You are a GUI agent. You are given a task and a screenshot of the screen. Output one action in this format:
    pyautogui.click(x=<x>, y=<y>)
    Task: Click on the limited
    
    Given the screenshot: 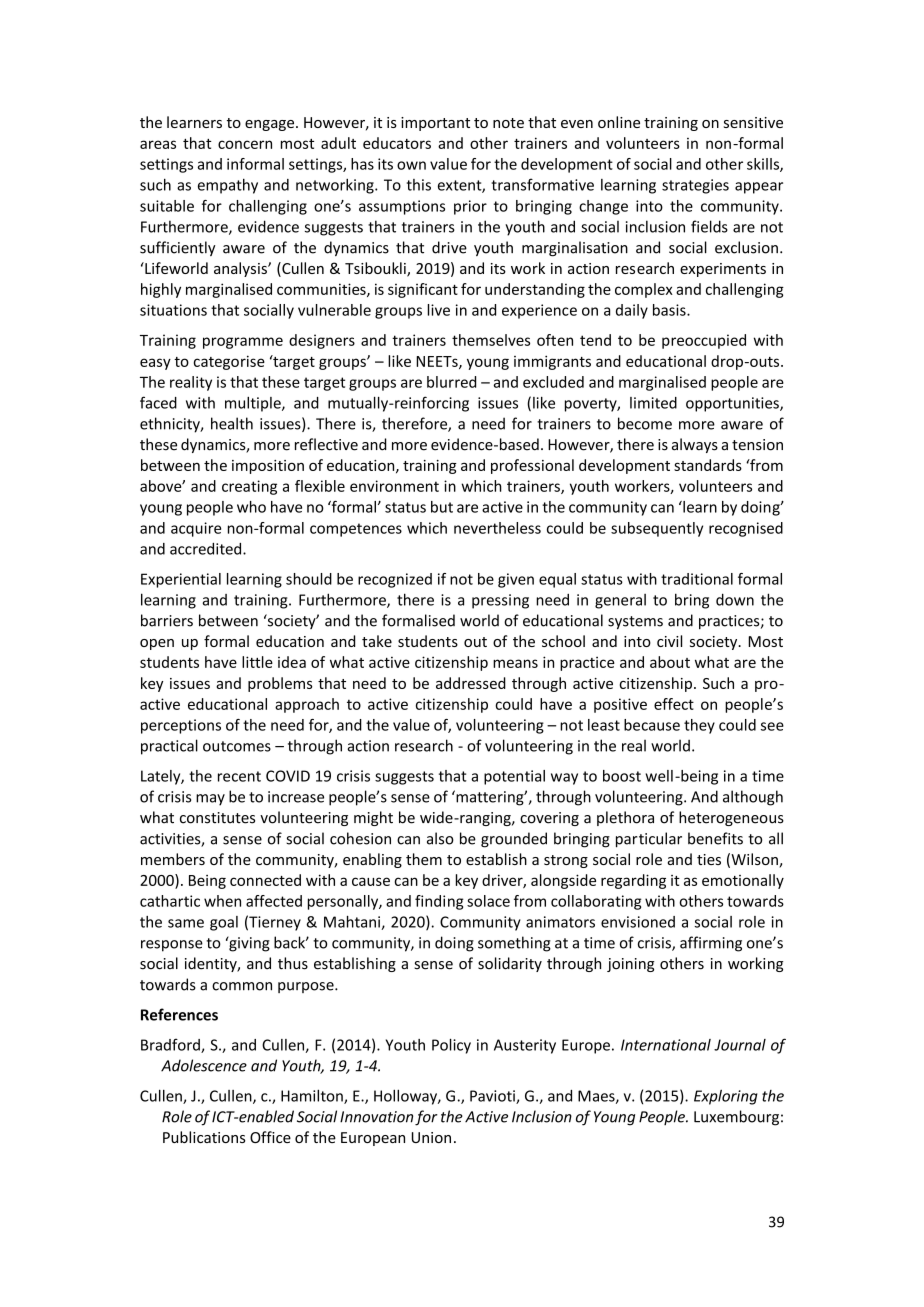 What is the action you would take?
    pyautogui.click(x=653, y=403)
